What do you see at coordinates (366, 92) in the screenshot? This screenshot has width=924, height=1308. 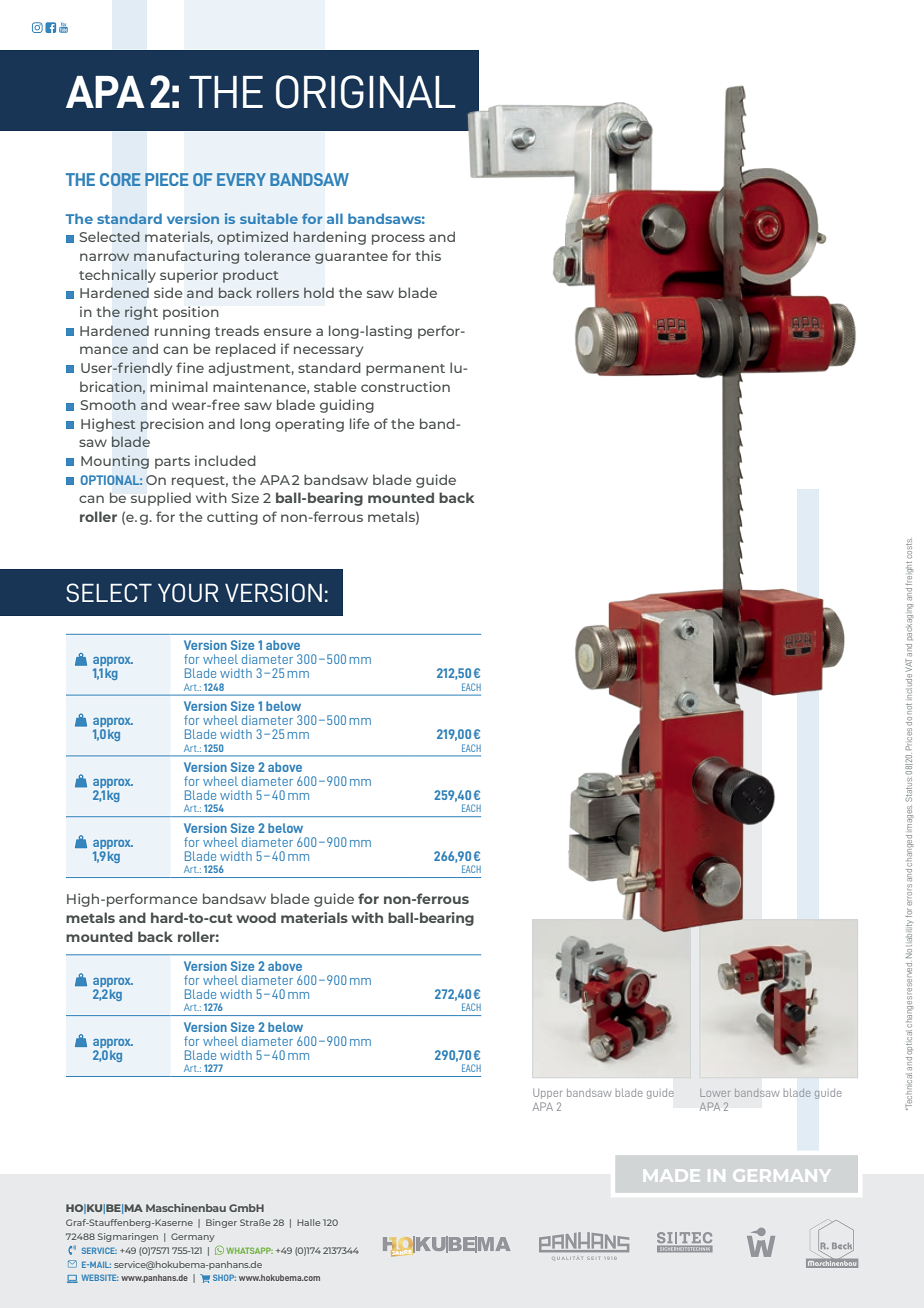 I see `ORIGINAL` at bounding box center [366, 92].
